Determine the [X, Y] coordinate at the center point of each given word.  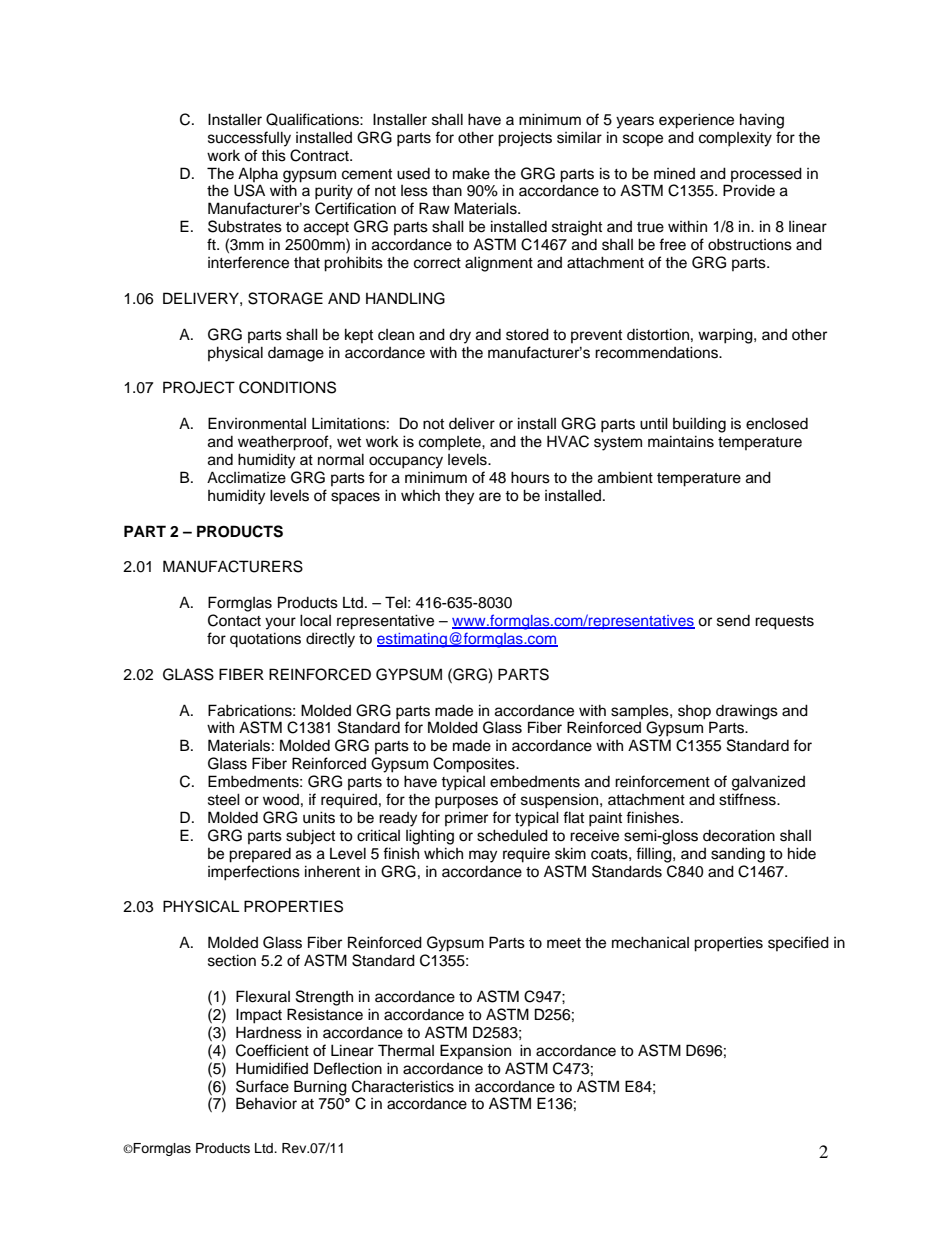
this [273, 155]
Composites [475, 765]
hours [530, 477]
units [319, 817]
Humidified [272, 1068]
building [699, 425]
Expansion [475, 1051]
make [471, 174]
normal [341, 459]
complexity [735, 139]
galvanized [768, 783]
